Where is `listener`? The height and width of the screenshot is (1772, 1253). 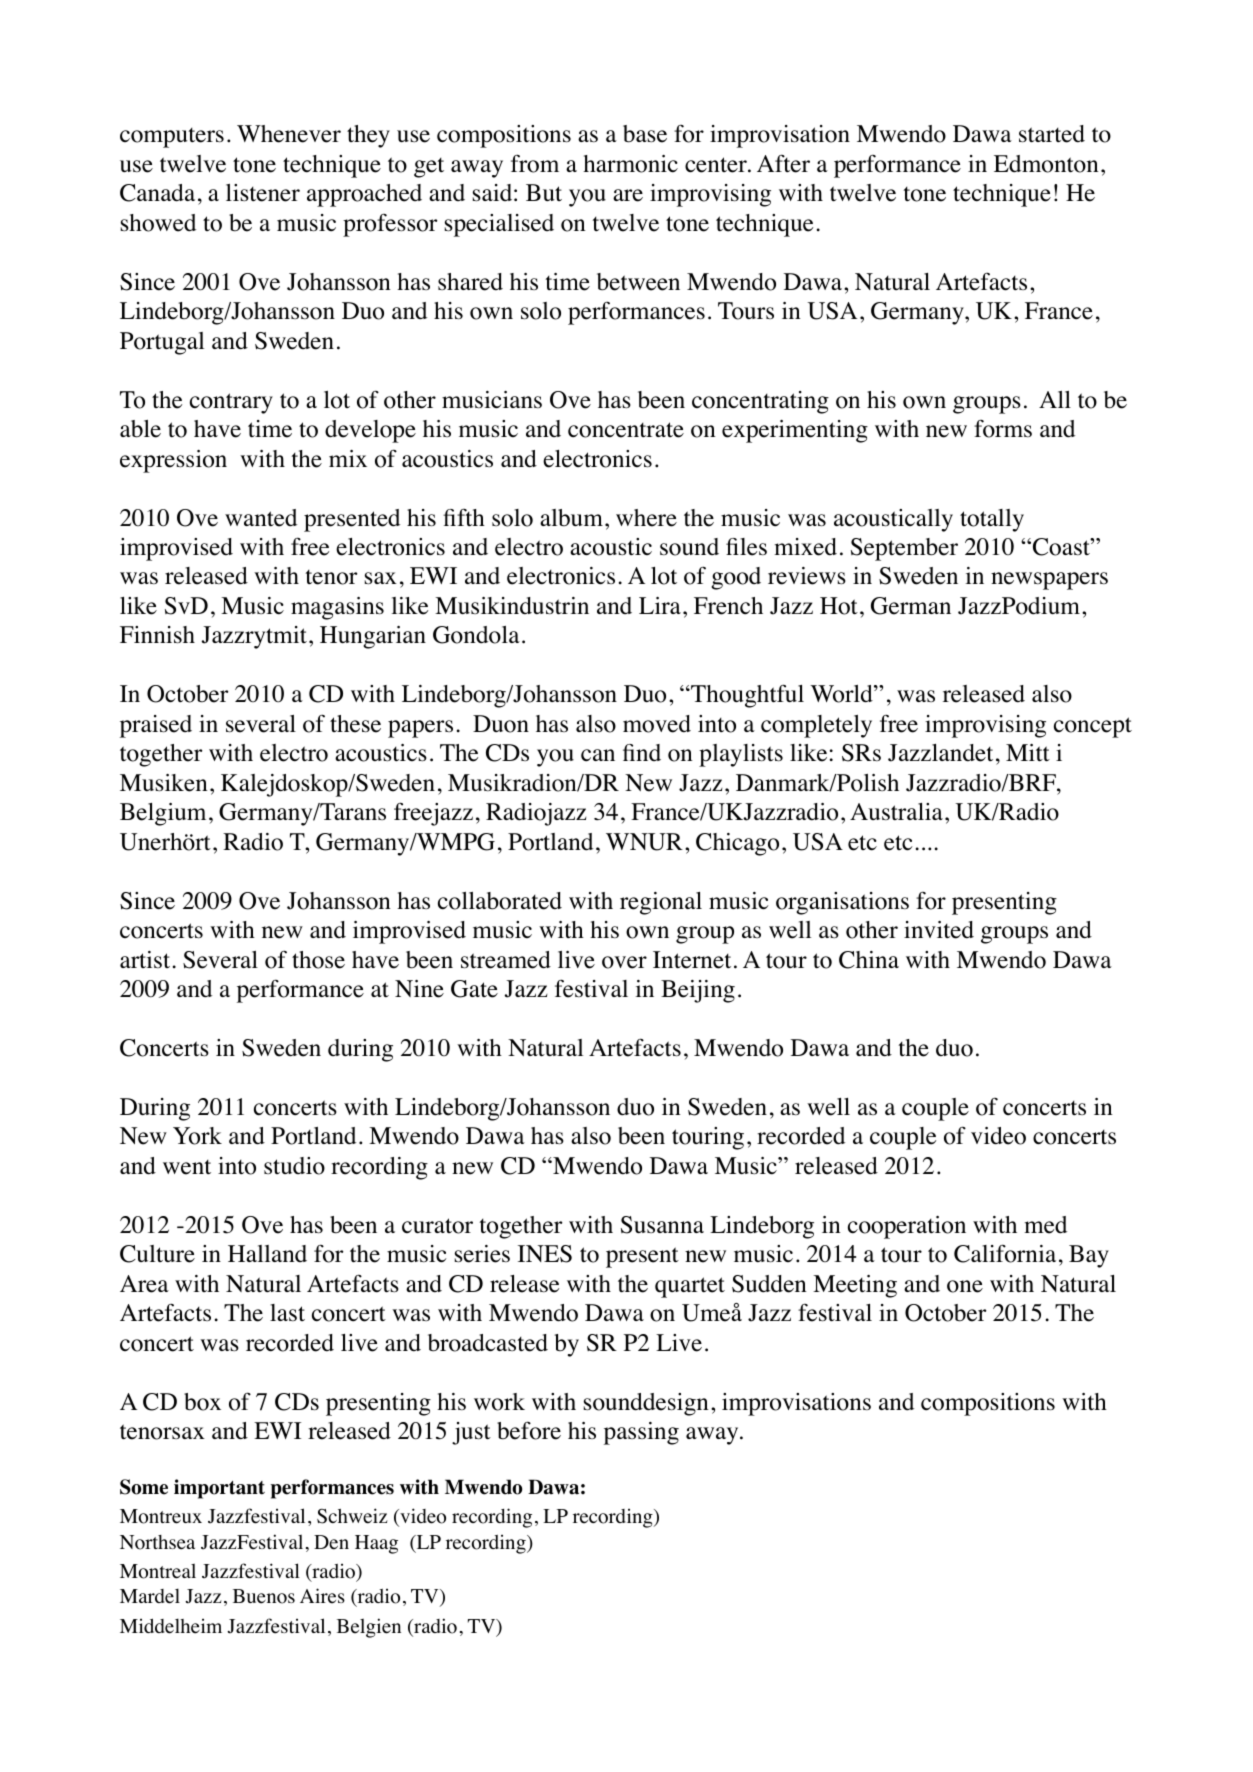 listener is located at coordinates (263, 193).
